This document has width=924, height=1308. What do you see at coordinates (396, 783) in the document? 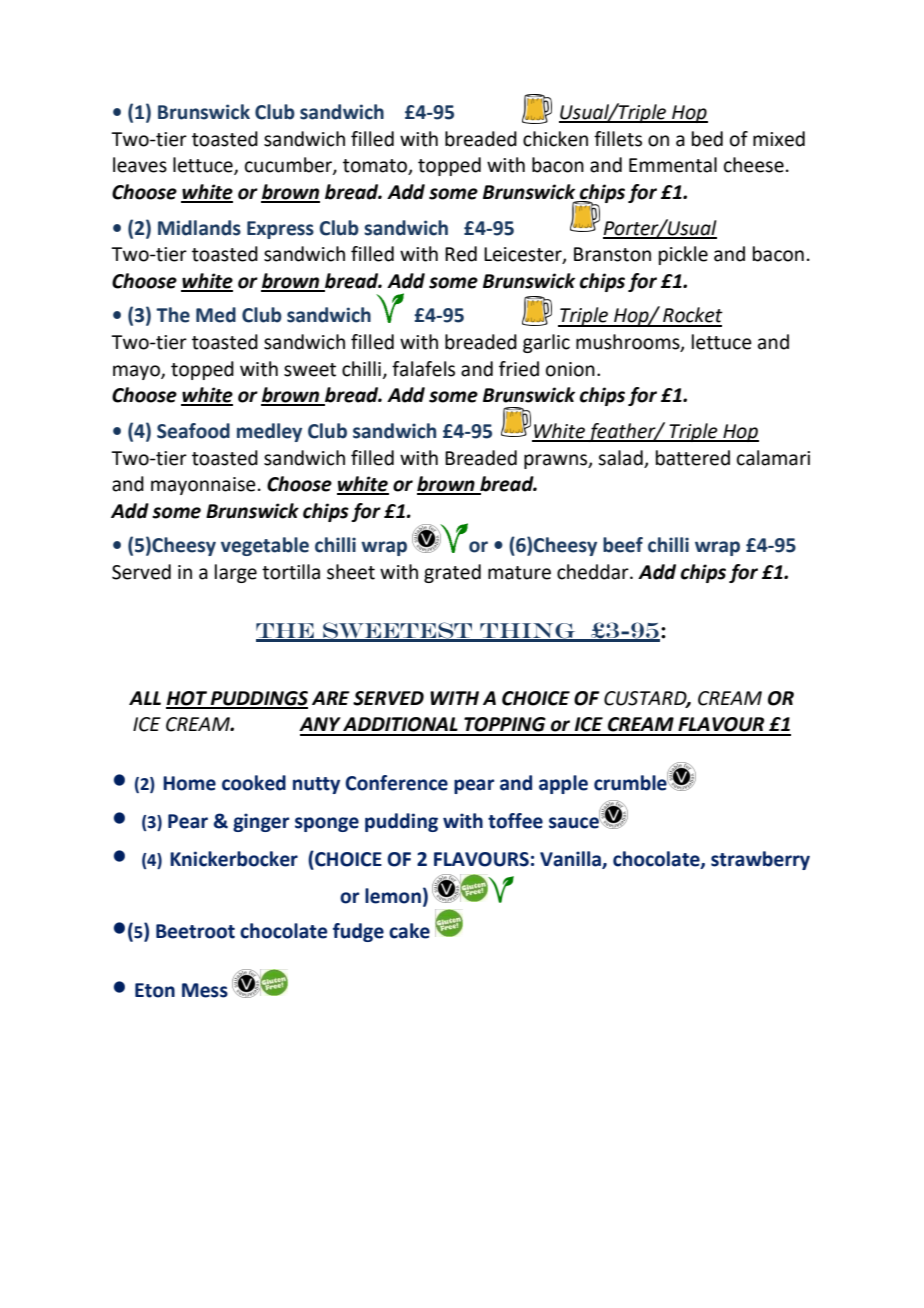
I see `Conference` at bounding box center [396, 783].
